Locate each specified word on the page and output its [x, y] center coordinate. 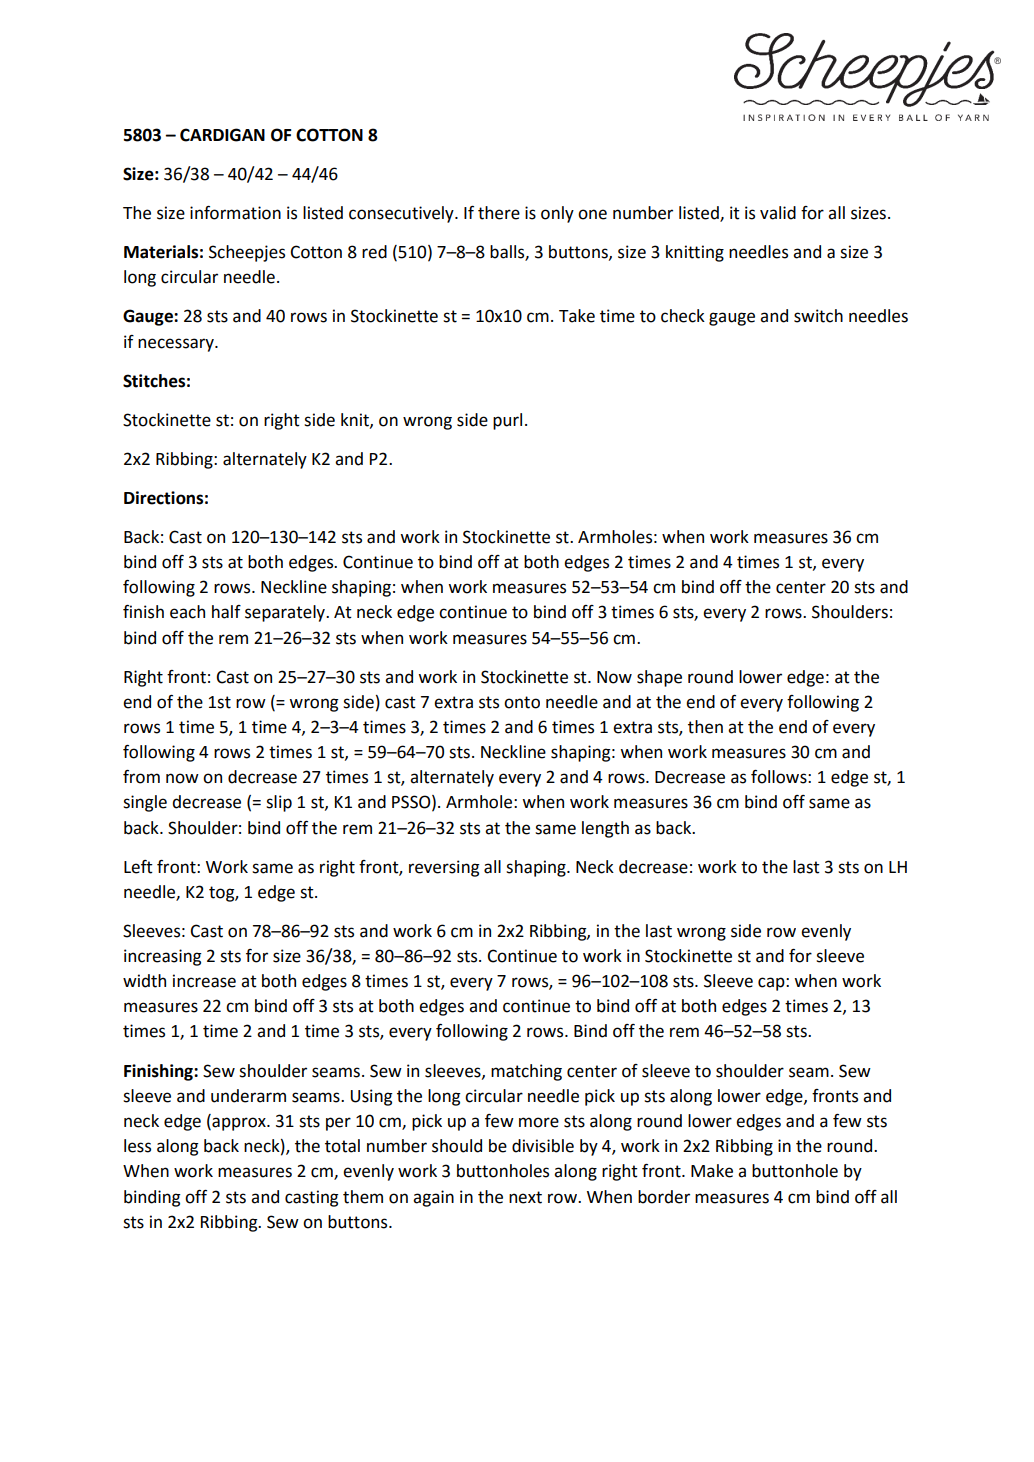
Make [712, 1171]
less [137, 1146]
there [499, 213]
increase [204, 981]
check [683, 316]
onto [522, 702]
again [433, 1198]
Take [577, 316]
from [141, 777]
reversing [444, 868]
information [235, 213]
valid [778, 213]
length [605, 829]
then [705, 727]
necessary [177, 345]
